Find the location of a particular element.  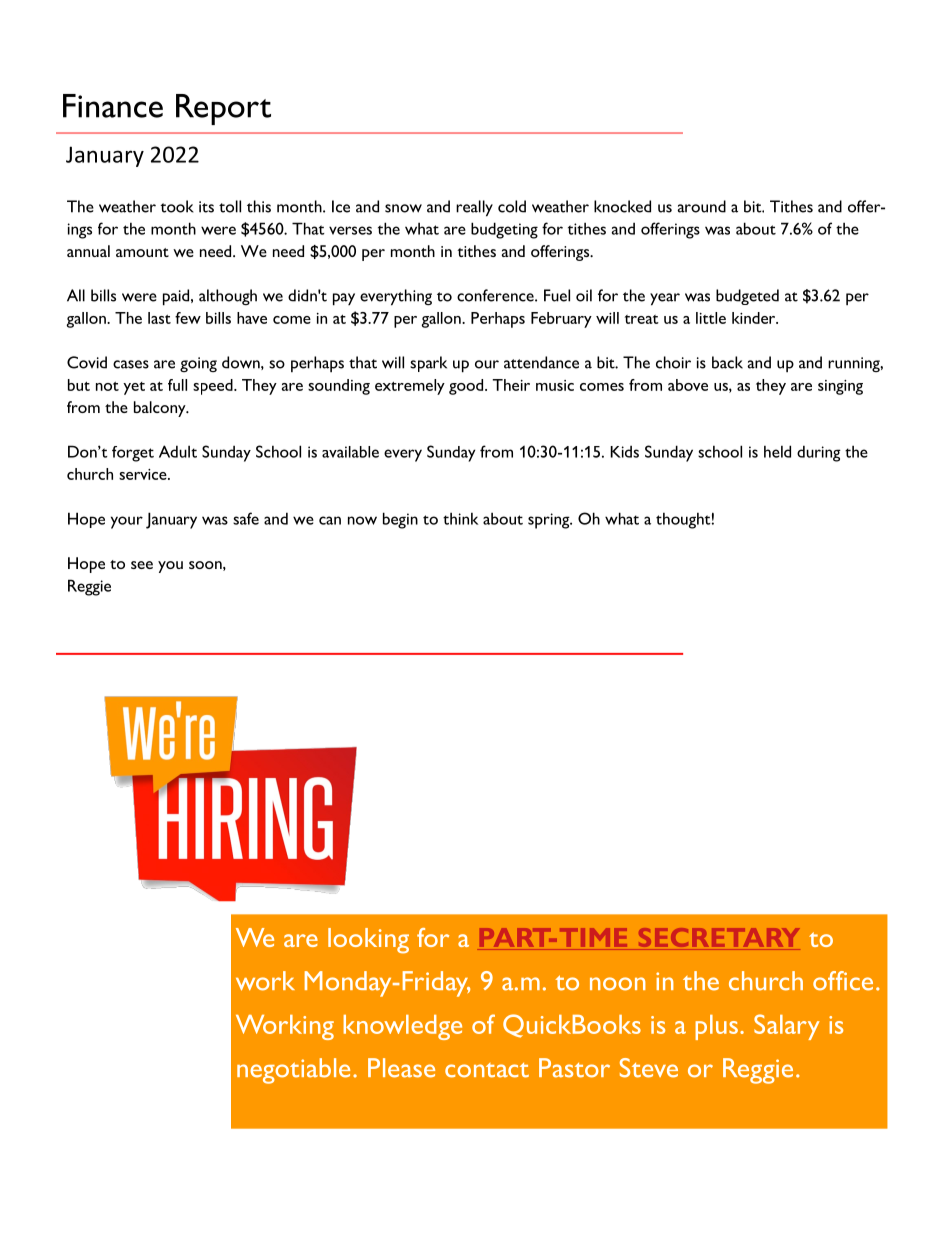

held is located at coordinates (777, 451).
